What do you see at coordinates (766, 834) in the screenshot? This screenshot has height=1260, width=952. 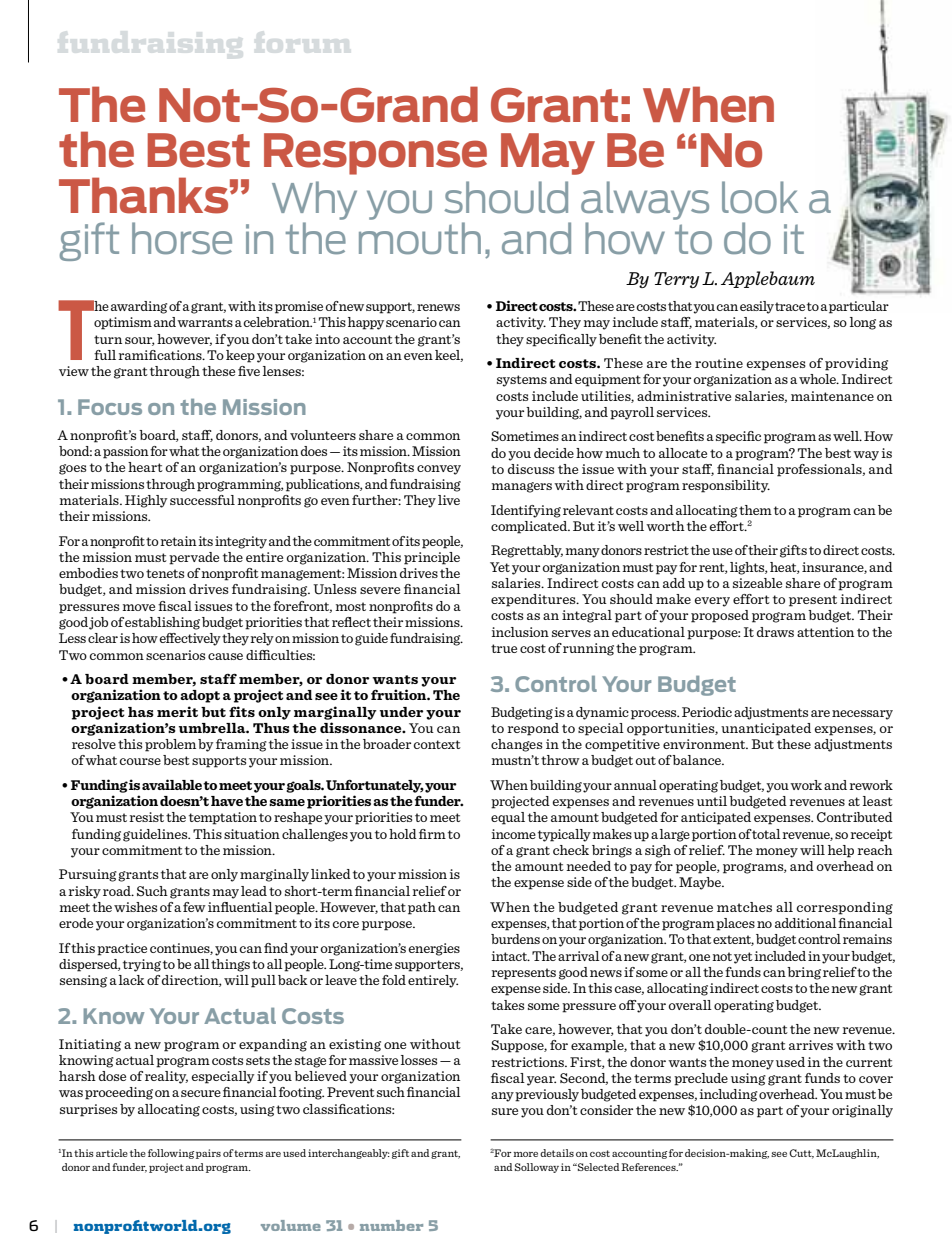 I see `total` at bounding box center [766, 834].
